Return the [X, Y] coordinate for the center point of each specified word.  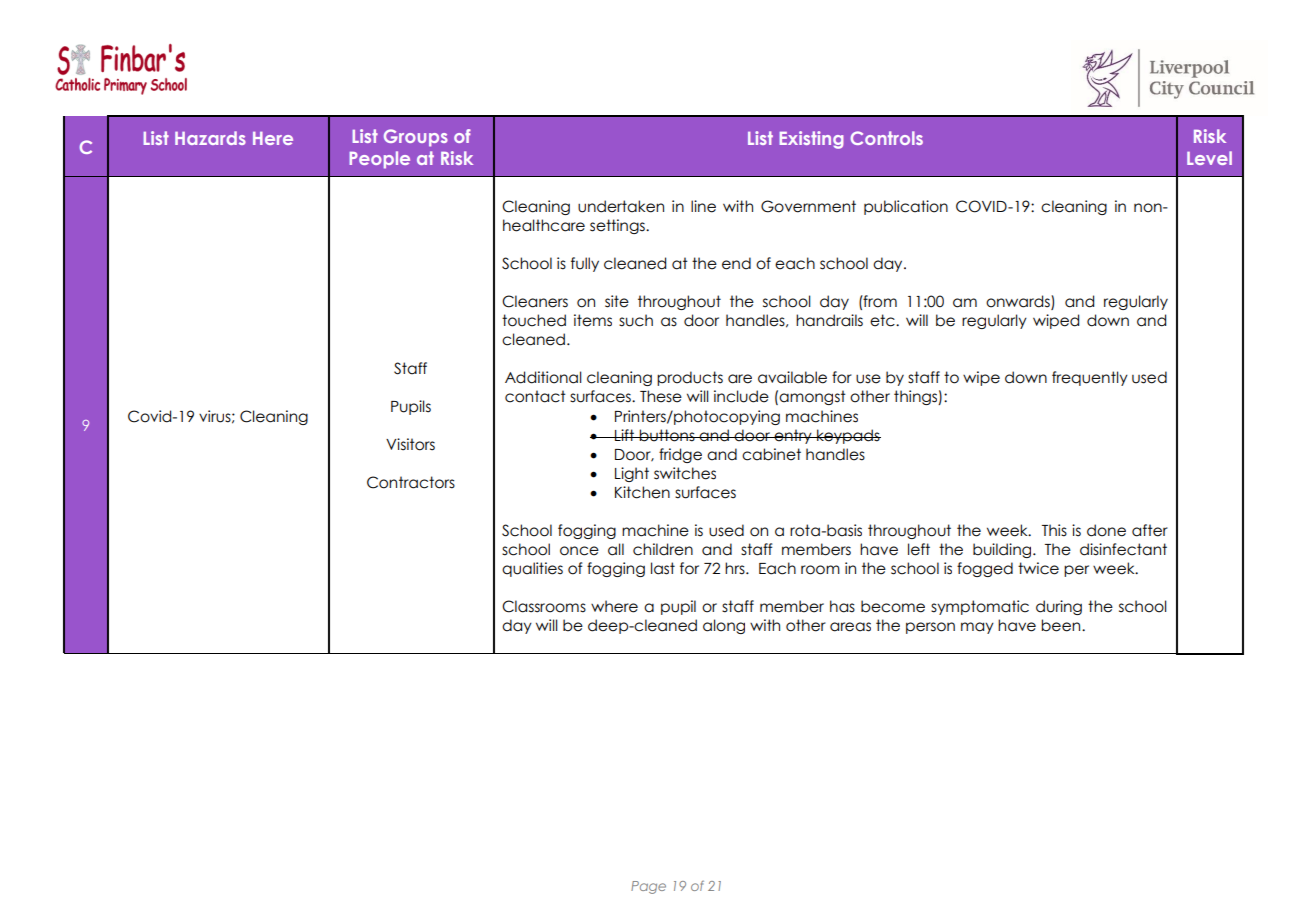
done [1106, 530]
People [379, 160]
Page [648, 887]
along [724, 626]
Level [1209, 158]
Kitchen [642, 492]
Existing [812, 140]
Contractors [411, 482]
